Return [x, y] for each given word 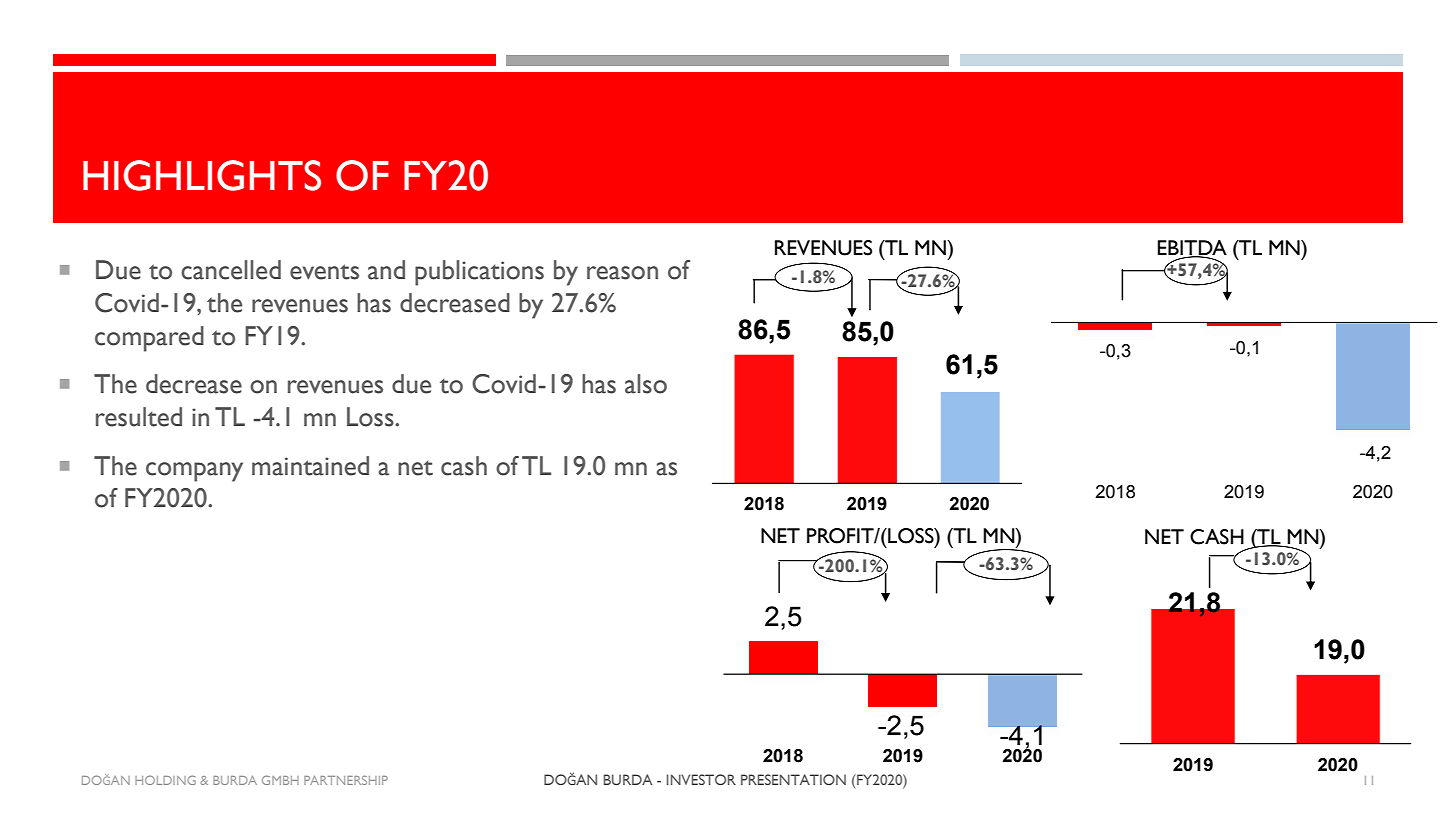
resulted [139, 417]
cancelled [231, 270]
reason [622, 273]
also [646, 384]
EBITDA [1192, 249]
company [194, 472]
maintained [310, 466]
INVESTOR [701, 779]
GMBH [280, 780]
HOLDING [165, 780]
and [386, 270]
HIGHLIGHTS [202, 175]
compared [149, 339]
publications [479, 273]
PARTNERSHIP [346, 780]
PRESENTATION [793, 779]
